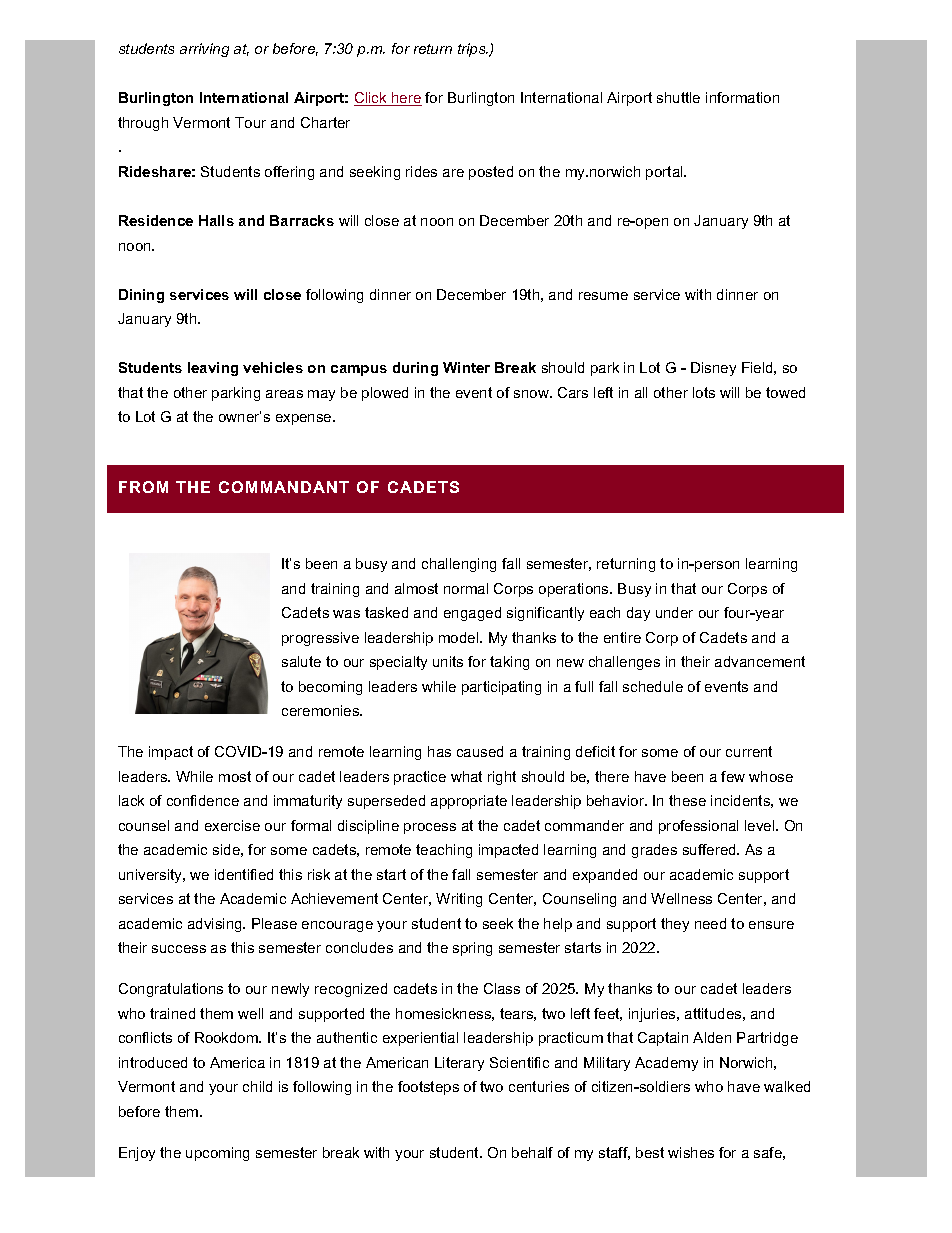 This document has height=1233, width=952. Describe the element at coordinates (466, 367) in the document. I see `Winter` at that location.
